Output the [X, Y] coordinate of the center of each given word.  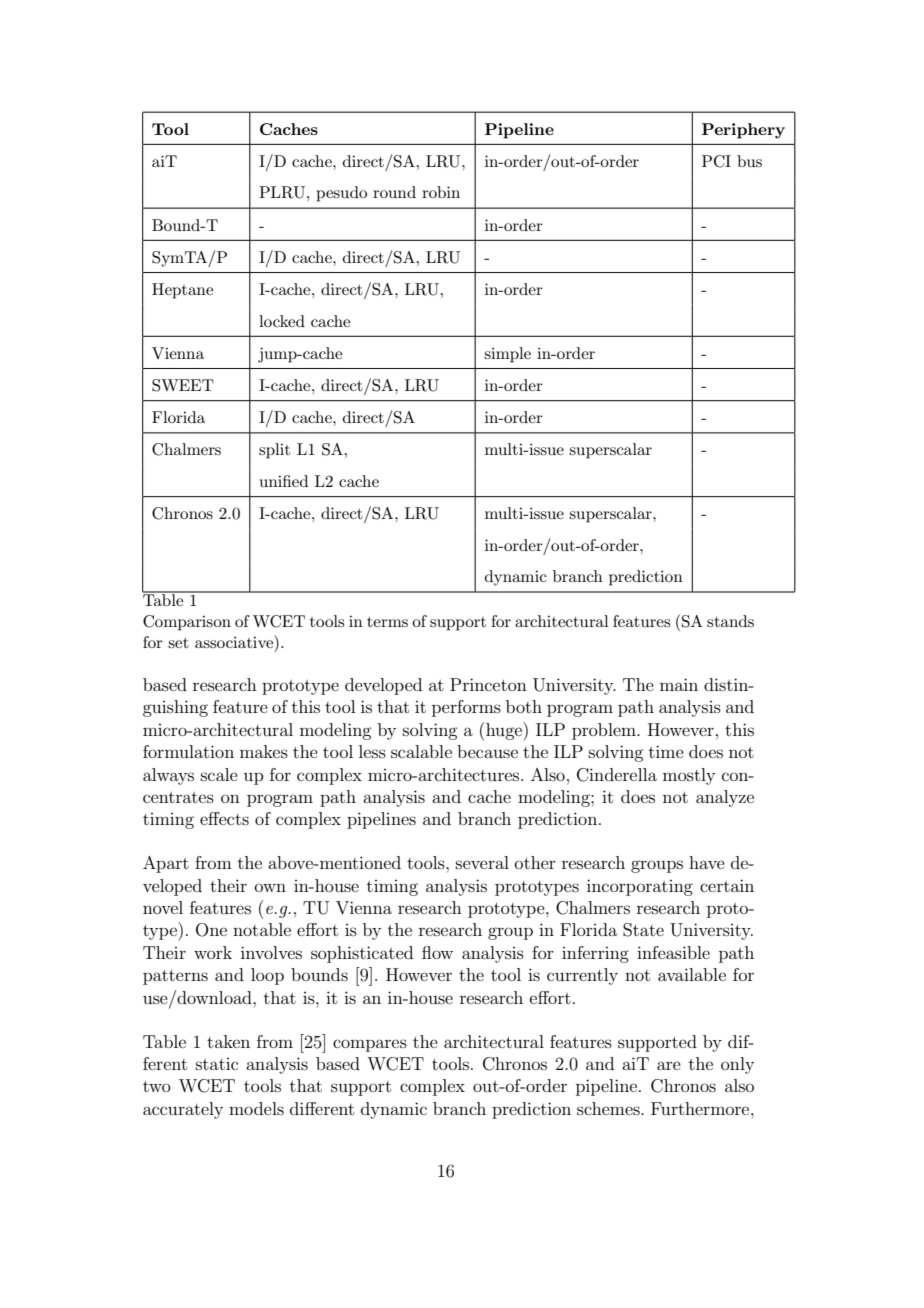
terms [387, 622]
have [707, 862]
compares [370, 1045]
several [482, 862]
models [256, 1108]
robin [441, 192]
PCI [716, 161]
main [679, 684]
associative [235, 641]
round [394, 192]
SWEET [183, 385]
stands [730, 621]
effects [224, 818]
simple [507, 355]
